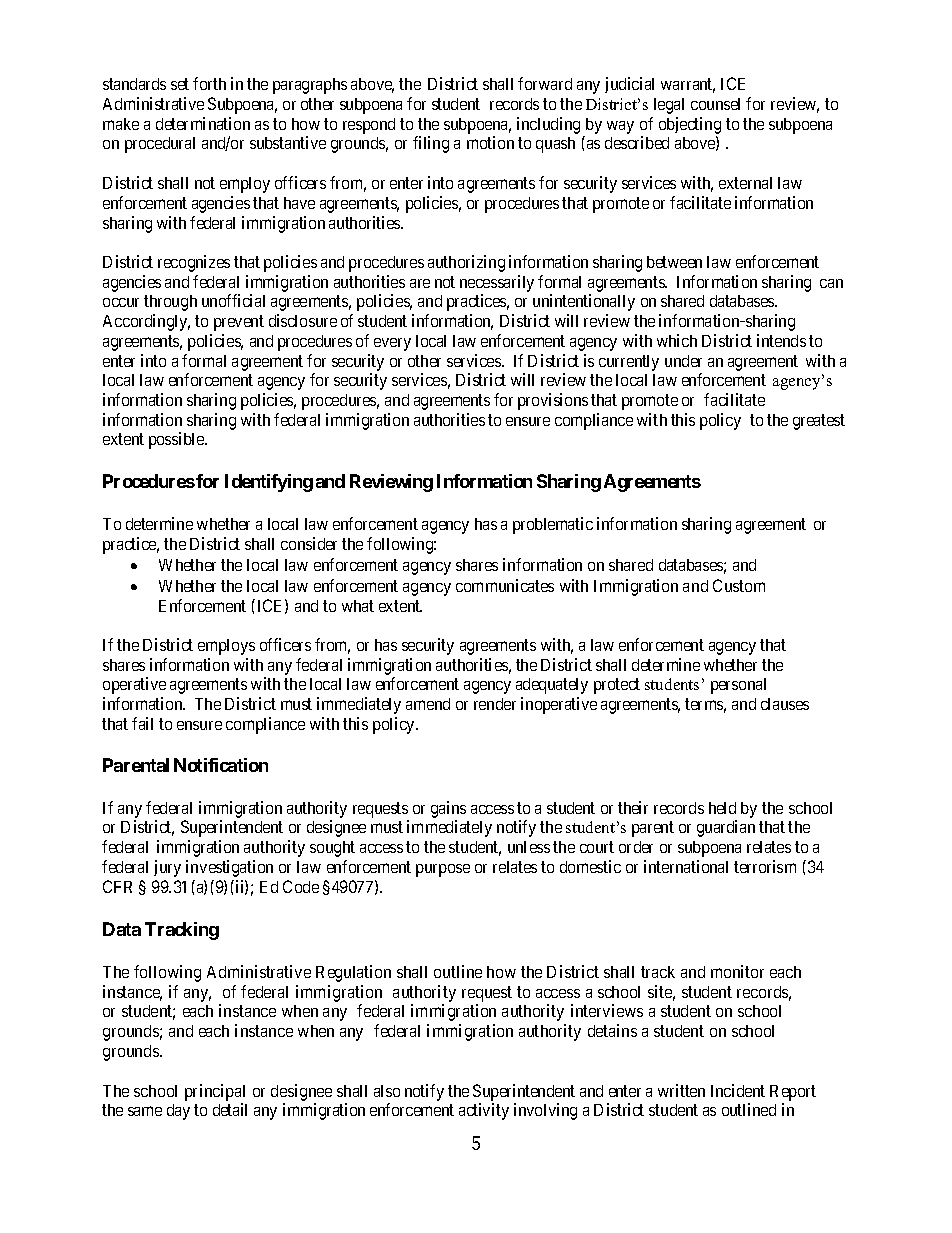  I want to click on intends, so click(781, 340).
